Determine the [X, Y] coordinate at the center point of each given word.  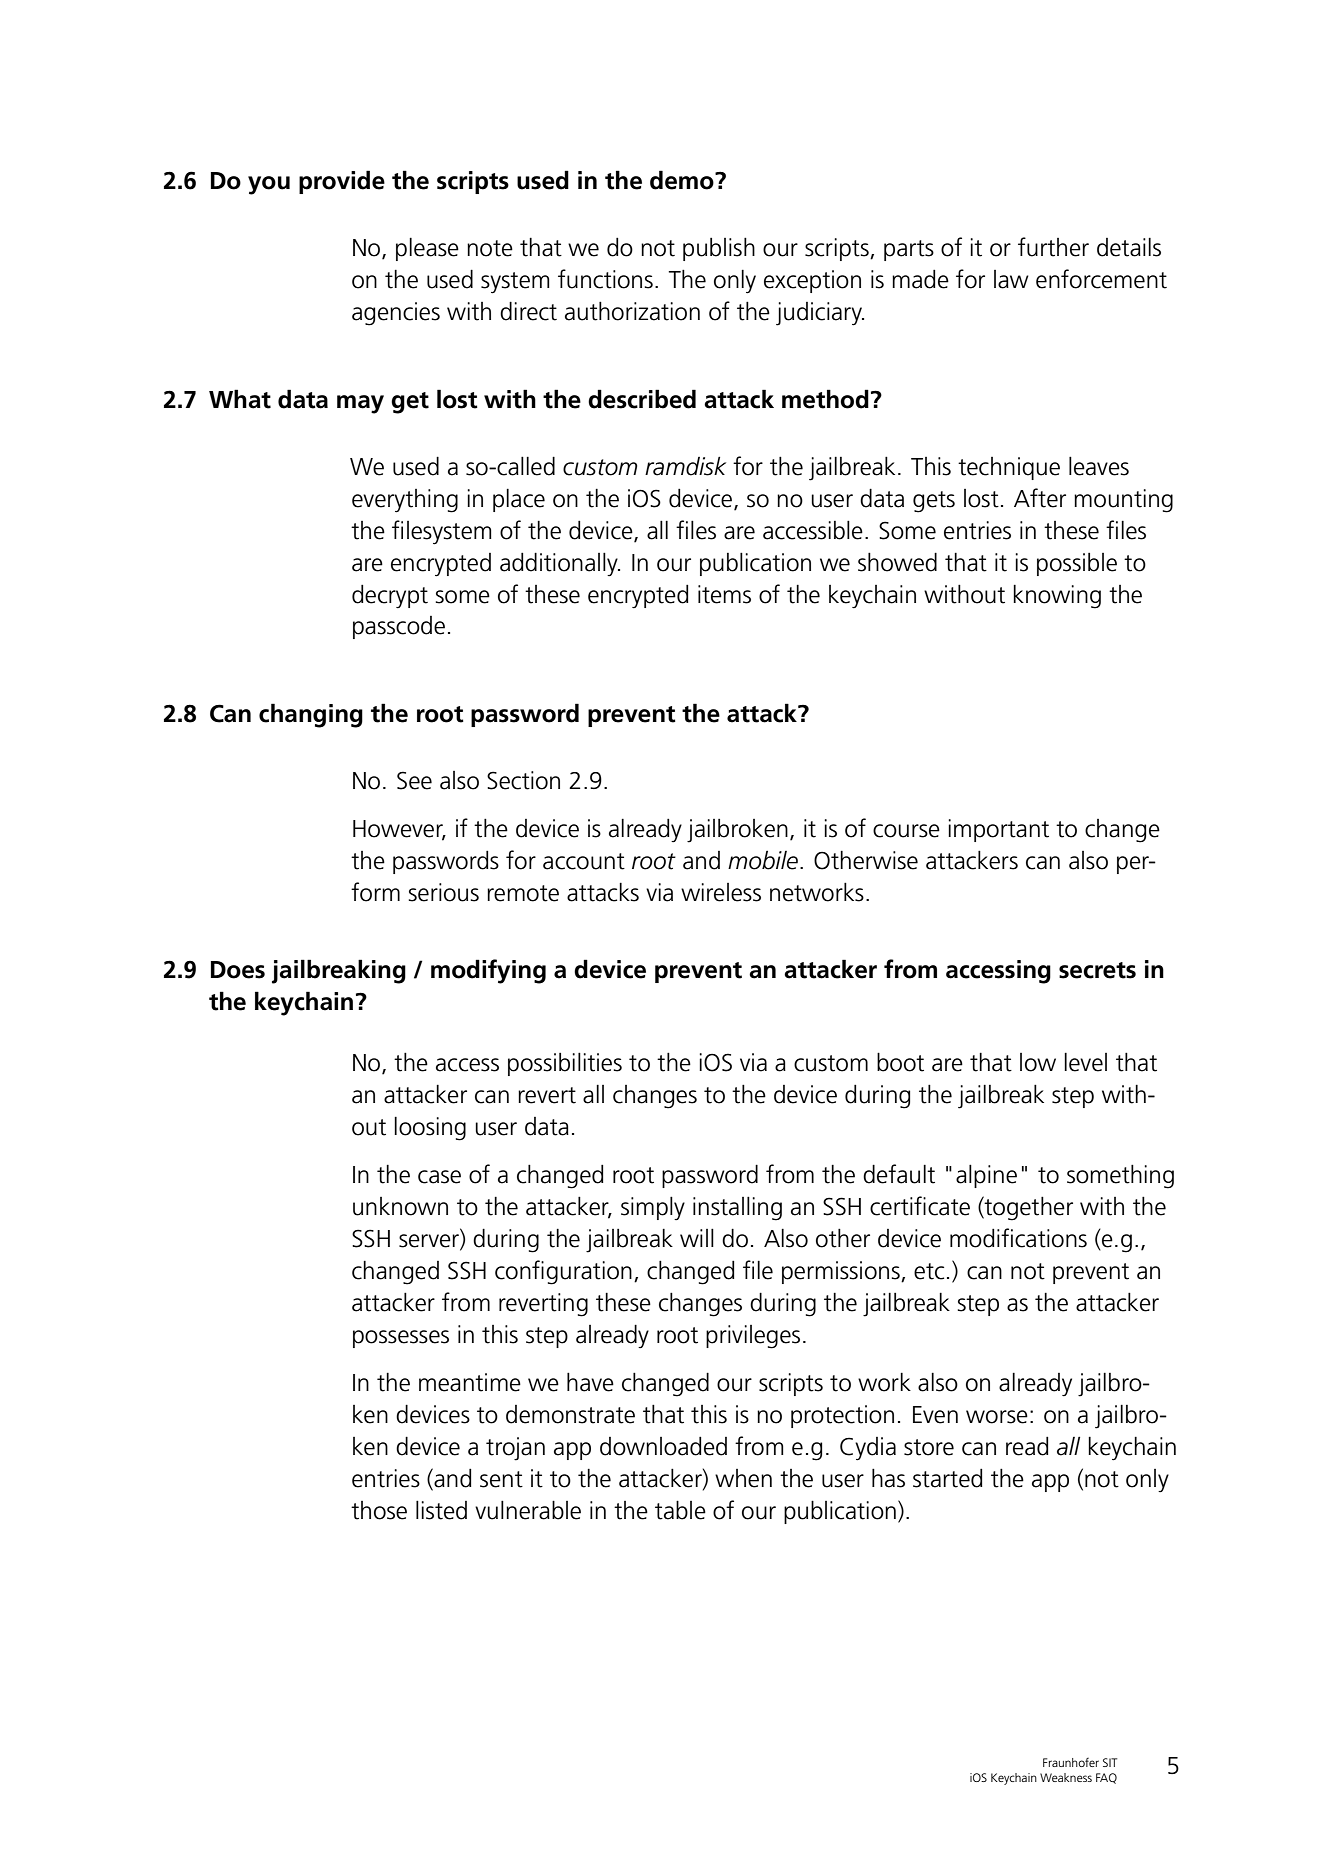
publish [719, 249]
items [724, 594]
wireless [721, 892]
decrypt [390, 596]
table [680, 1510]
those [379, 1510]
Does [238, 970]
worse [997, 1417]
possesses [401, 1339]
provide [342, 182]
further [1053, 247]
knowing [1057, 597]
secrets [1097, 970]
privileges [753, 1337]
